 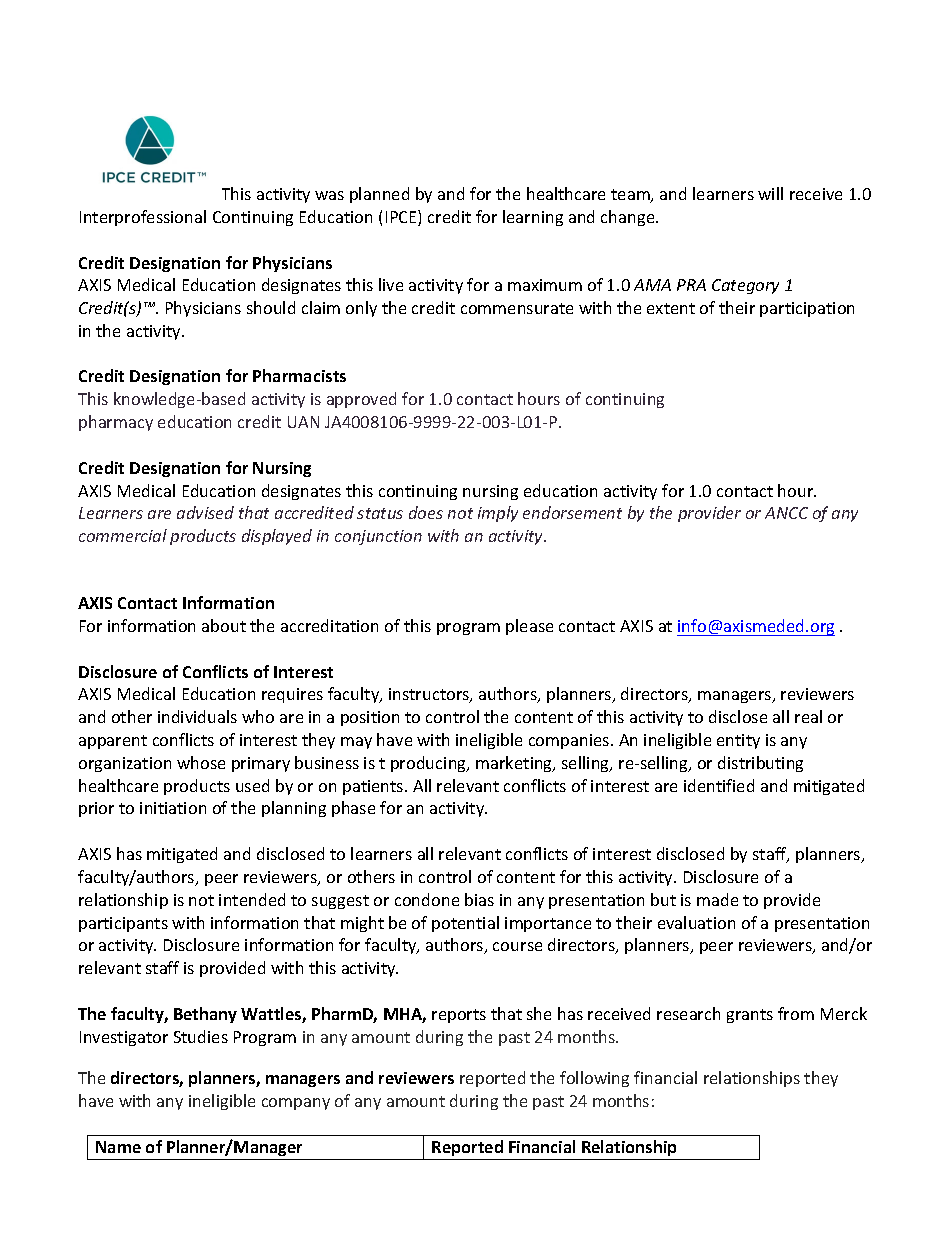 What do you see at coordinates (594, 1079) in the page?
I see `following` at bounding box center [594, 1079].
